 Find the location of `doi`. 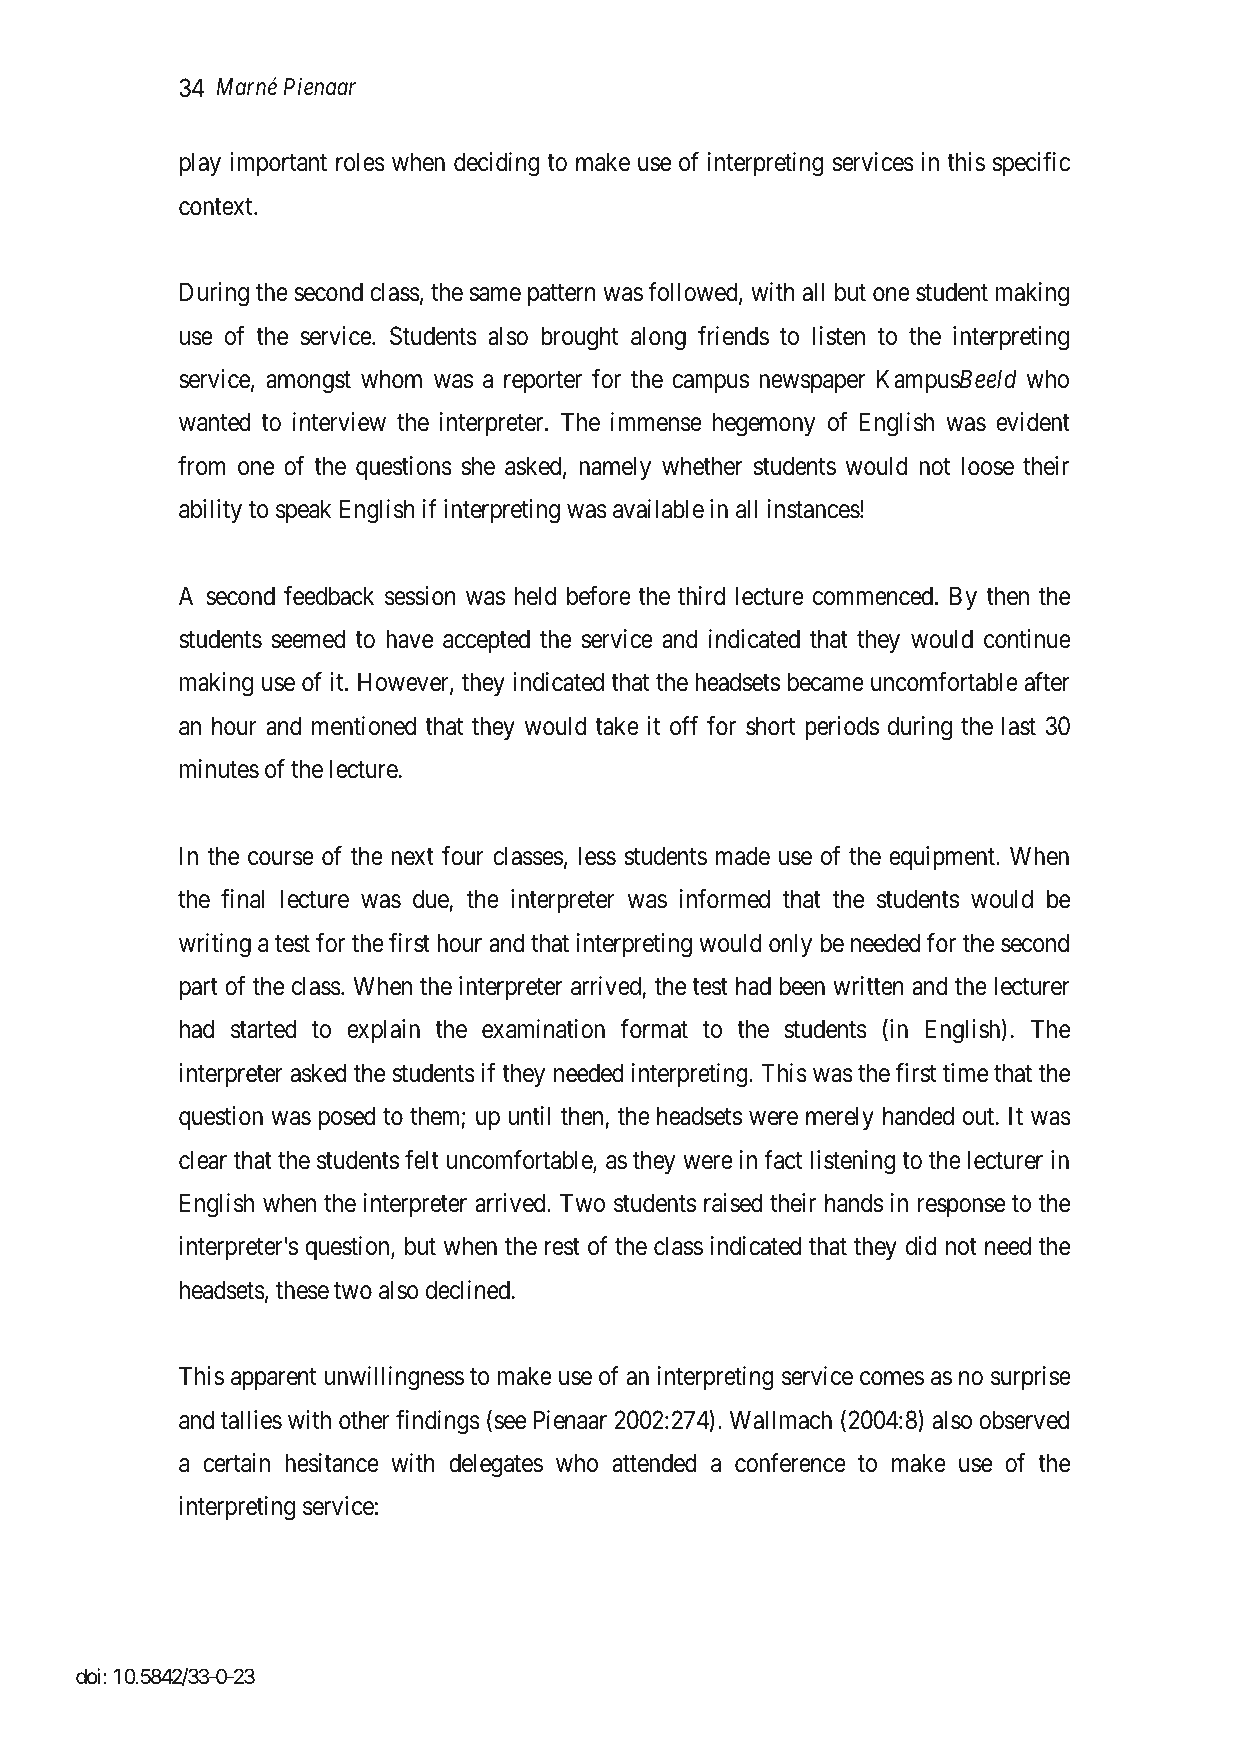

doi is located at coordinates (90, 1676).
